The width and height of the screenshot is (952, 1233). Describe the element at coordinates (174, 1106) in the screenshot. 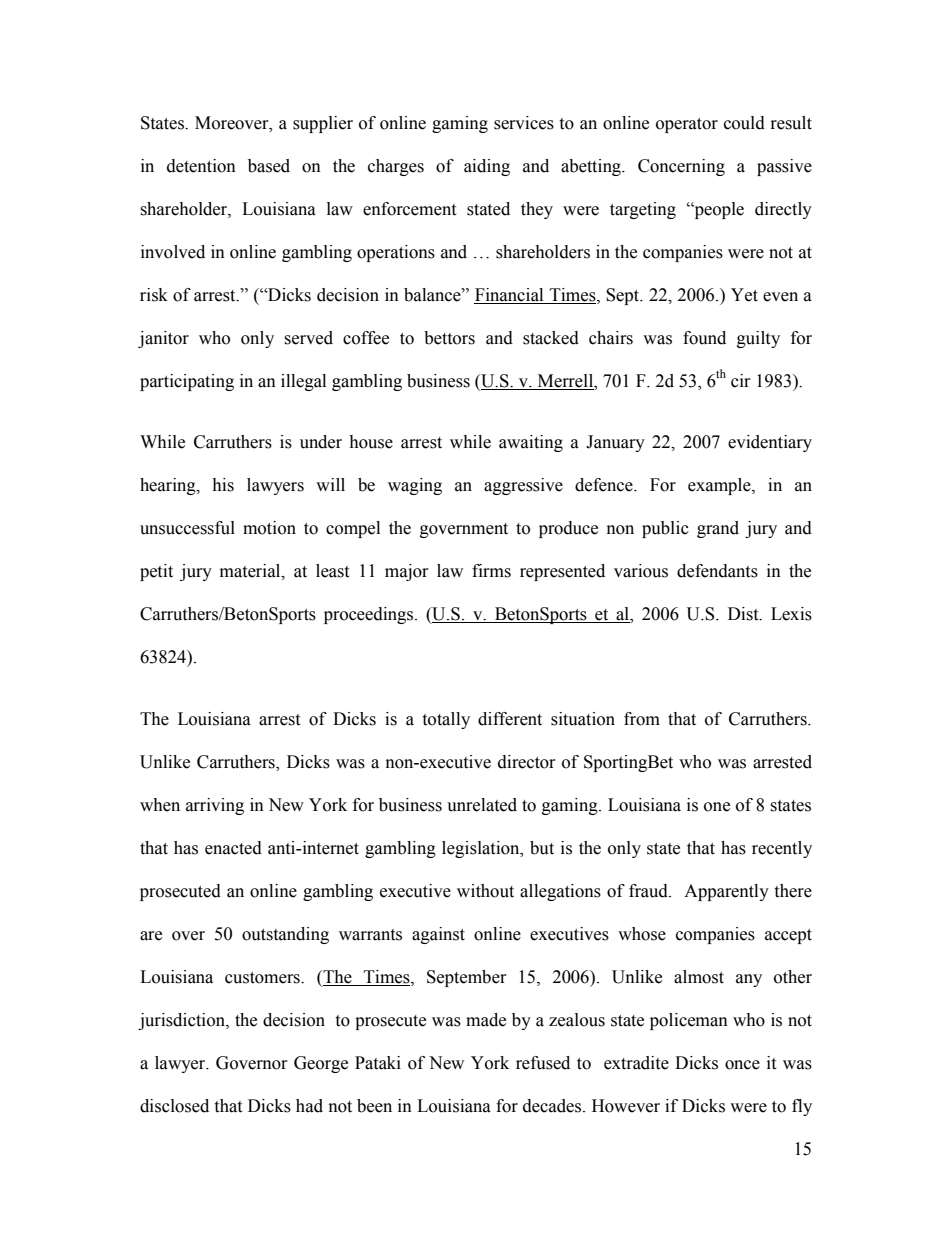

I see `disclosed` at that location.
